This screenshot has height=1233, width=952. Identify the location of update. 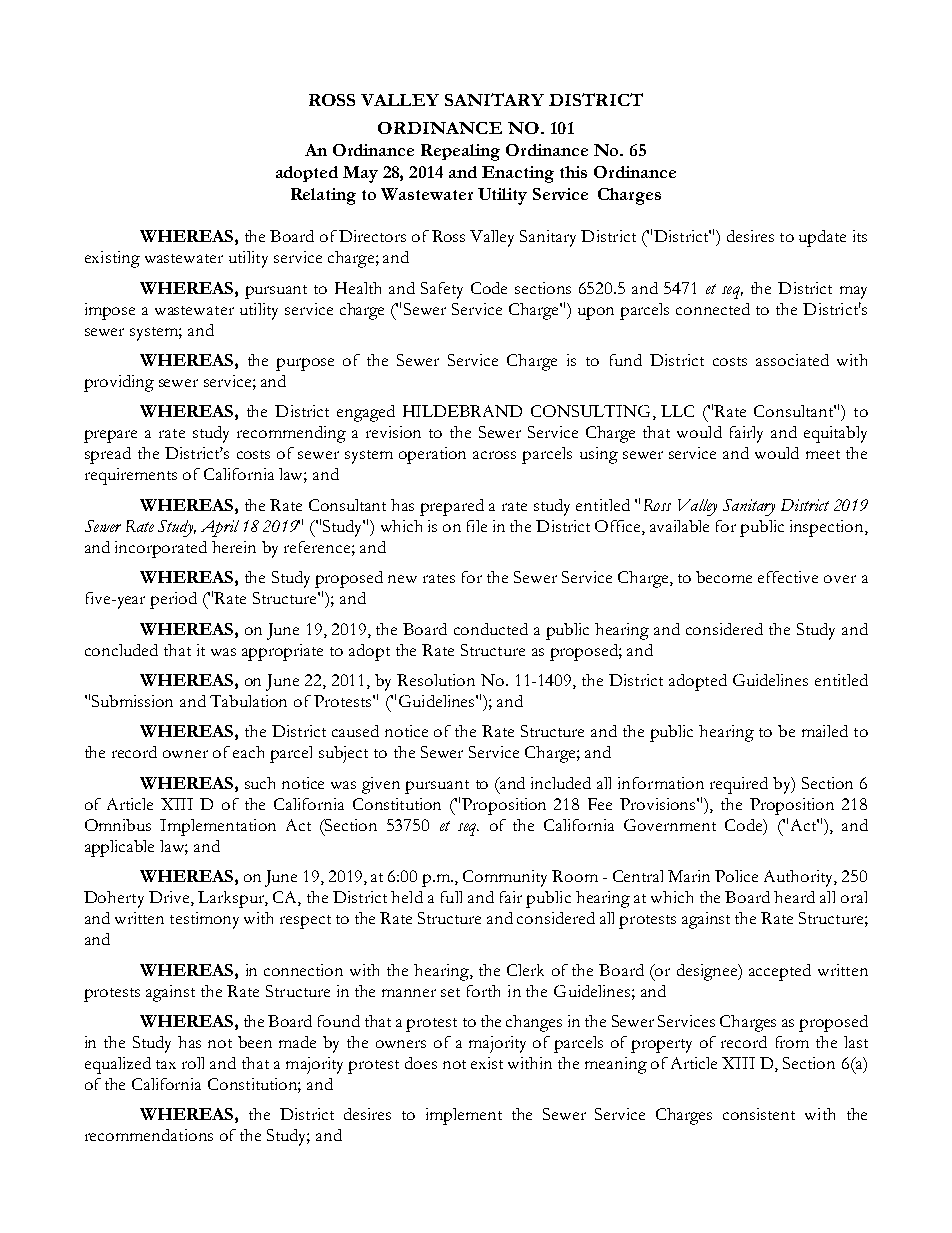
(822, 238).
